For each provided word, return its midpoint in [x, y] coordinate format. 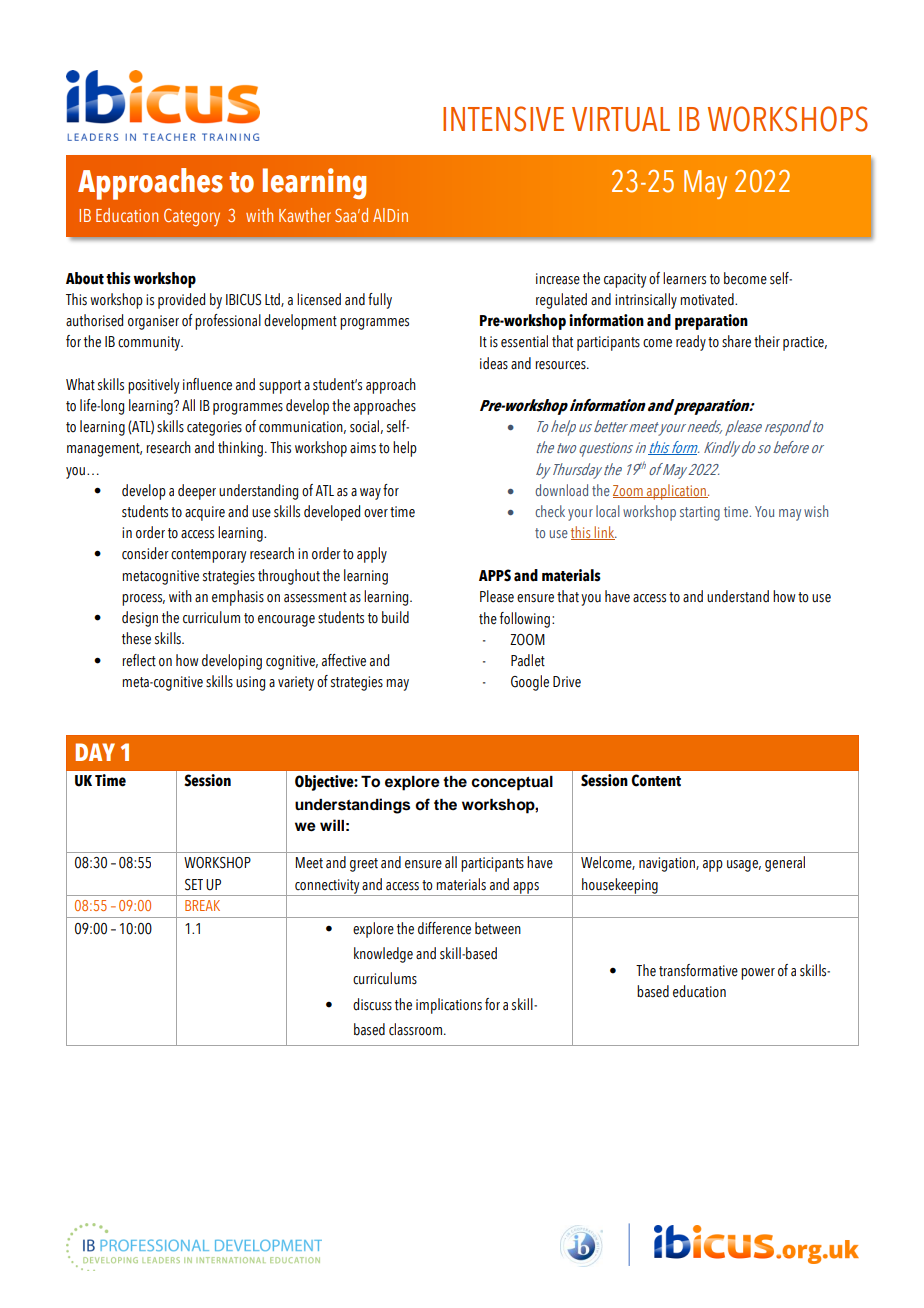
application [676, 492]
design [140, 619]
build [395, 617]
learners [684, 278]
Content [656, 780]
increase [558, 279]
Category [192, 217]
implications [449, 1006]
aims [363, 448]
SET [194, 885]
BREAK [202, 905]
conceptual [512, 783]
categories [214, 428]
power [758, 974]
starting [700, 513]
